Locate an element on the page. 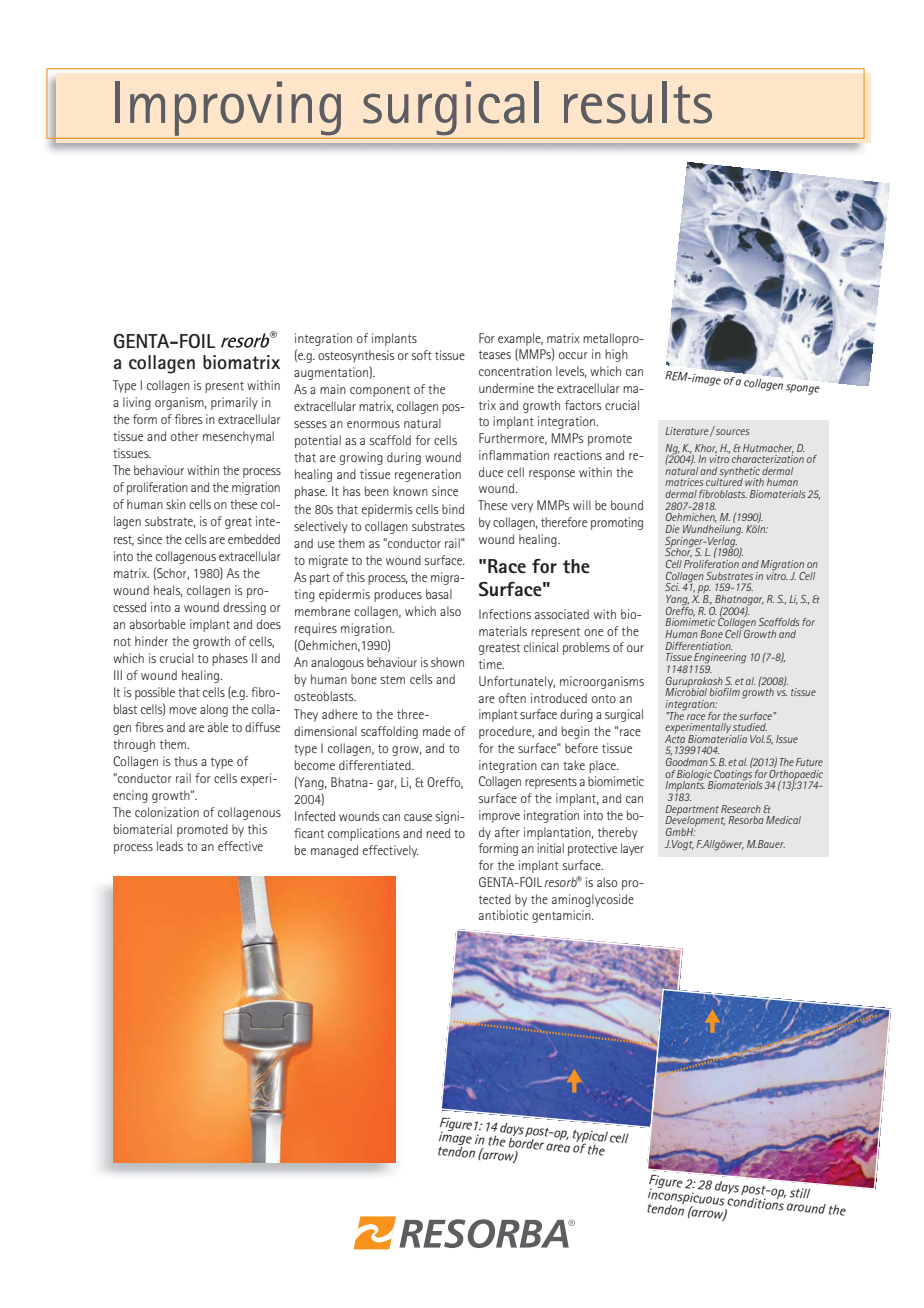 The image size is (924, 1308). along is located at coordinates (214, 710).
